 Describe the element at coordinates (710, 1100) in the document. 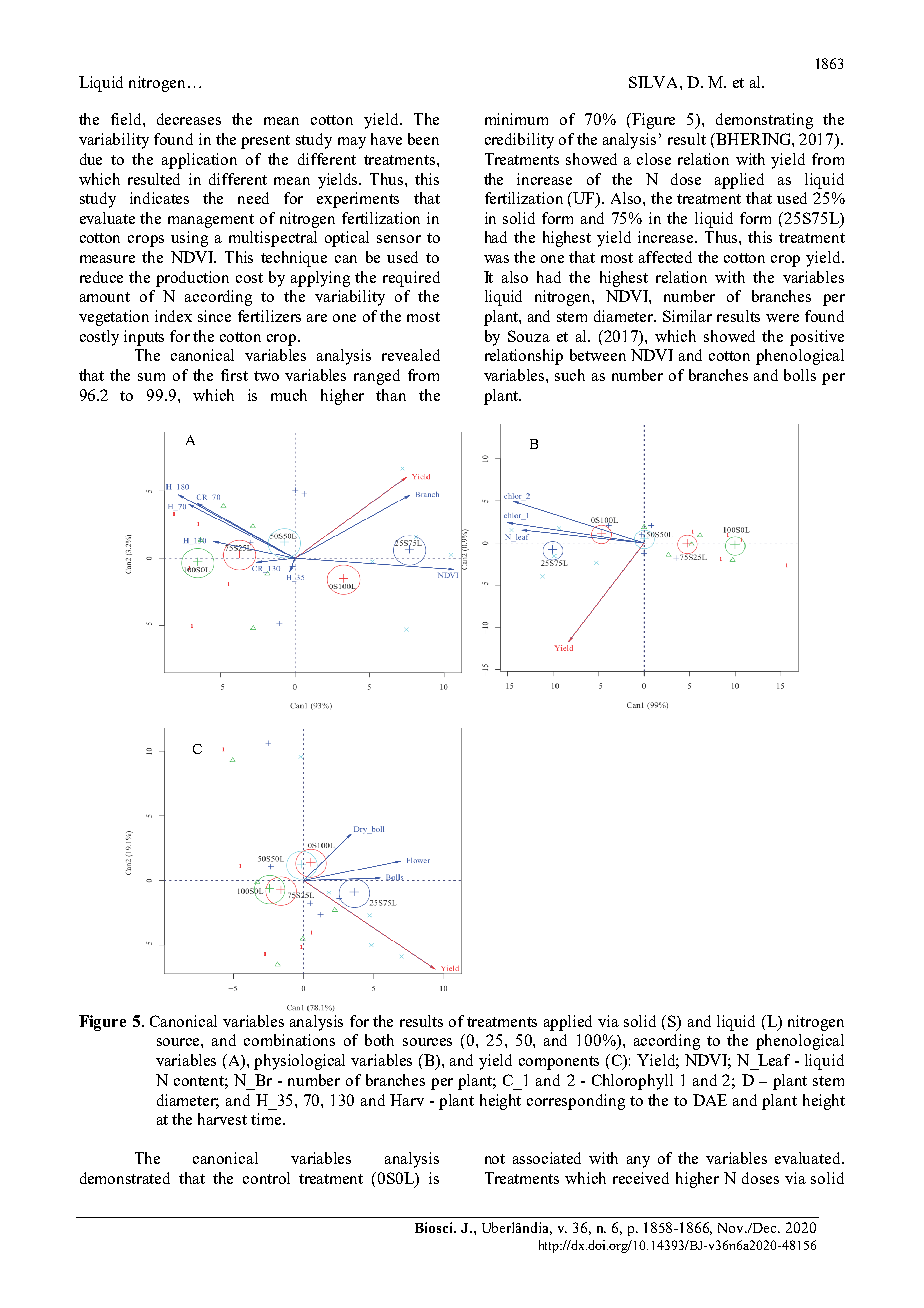

I see `DAE` at that location.
